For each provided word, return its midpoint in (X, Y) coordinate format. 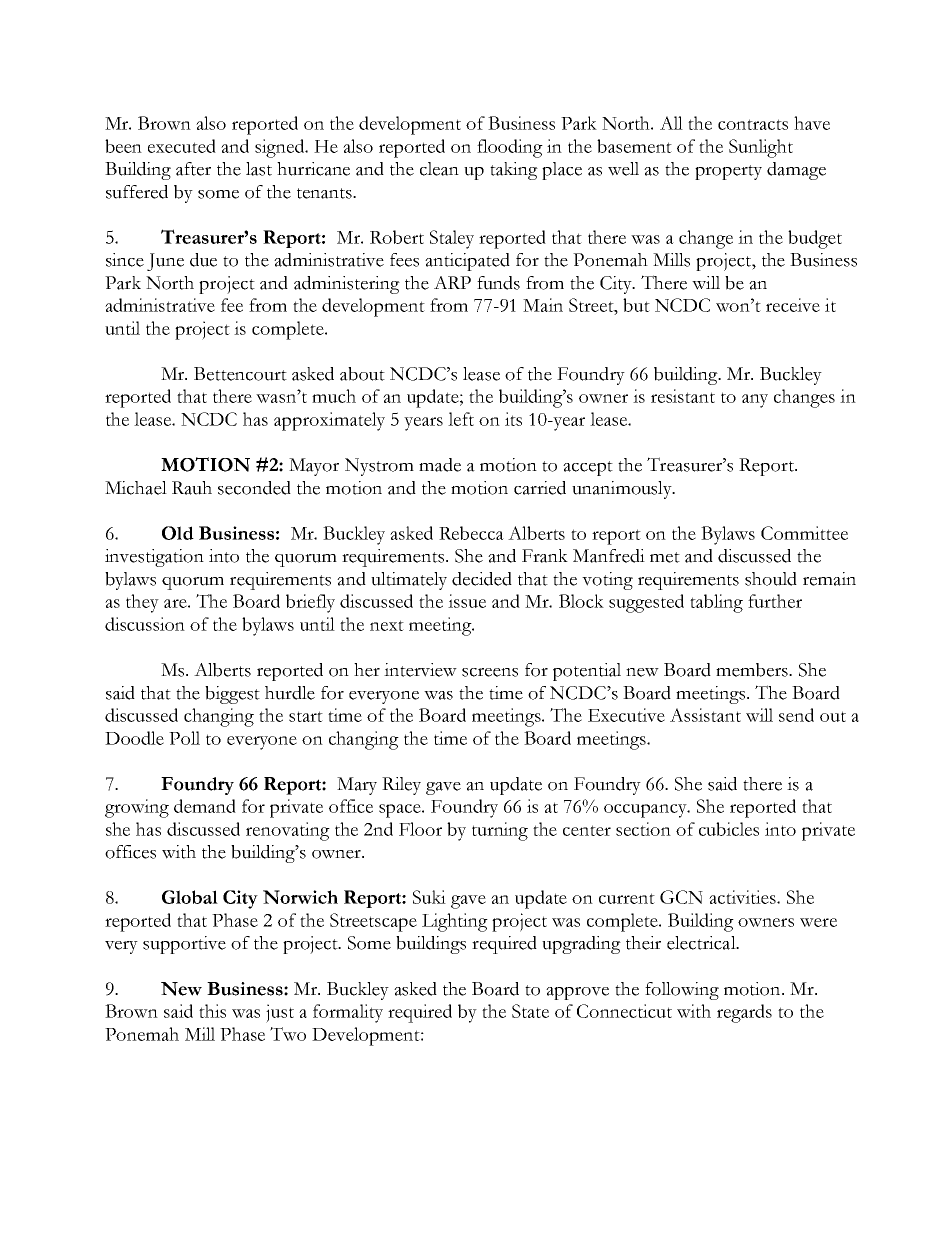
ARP (452, 282)
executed (182, 146)
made (440, 465)
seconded (254, 488)
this (212, 1011)
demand (205, 806)
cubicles (729, 829)
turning (500, 831)
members (753, 670)
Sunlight (761, 148)
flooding (510, 148)
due (203, 260)
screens (490, 672)
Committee (804, 533)
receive (793, 305)
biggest (232, 695)
